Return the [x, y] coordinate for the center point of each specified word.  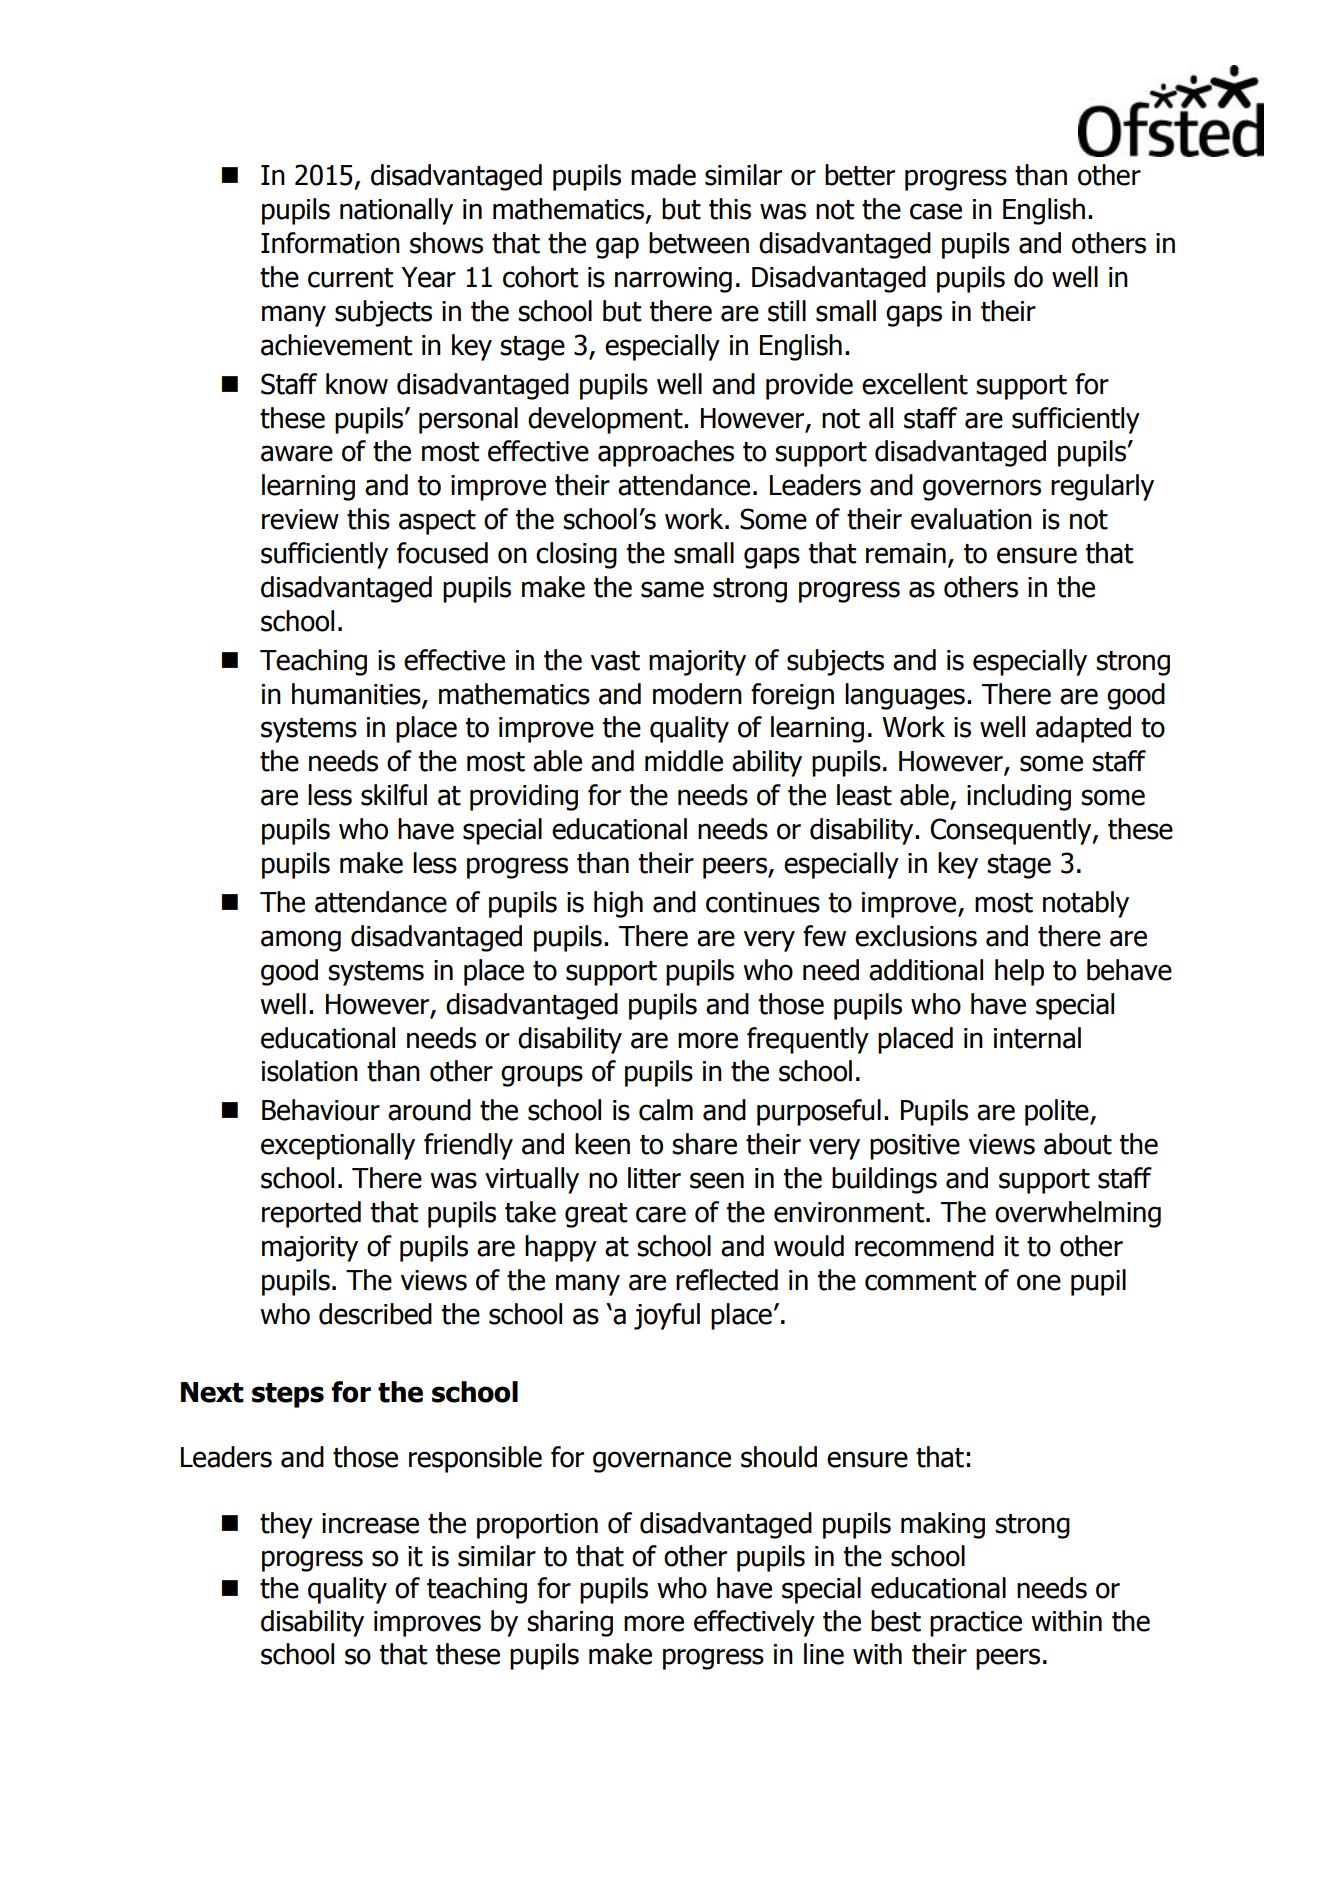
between [699, 243]
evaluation [971, 519]
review [300, 519]
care [661, 1214]
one [1039, 1282]
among [301, 941]
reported [311, 1214]
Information [330, 243]
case [936, 211]
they [286, 1525]
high [618, 904]
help [1019, 972]
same [672, 589]
